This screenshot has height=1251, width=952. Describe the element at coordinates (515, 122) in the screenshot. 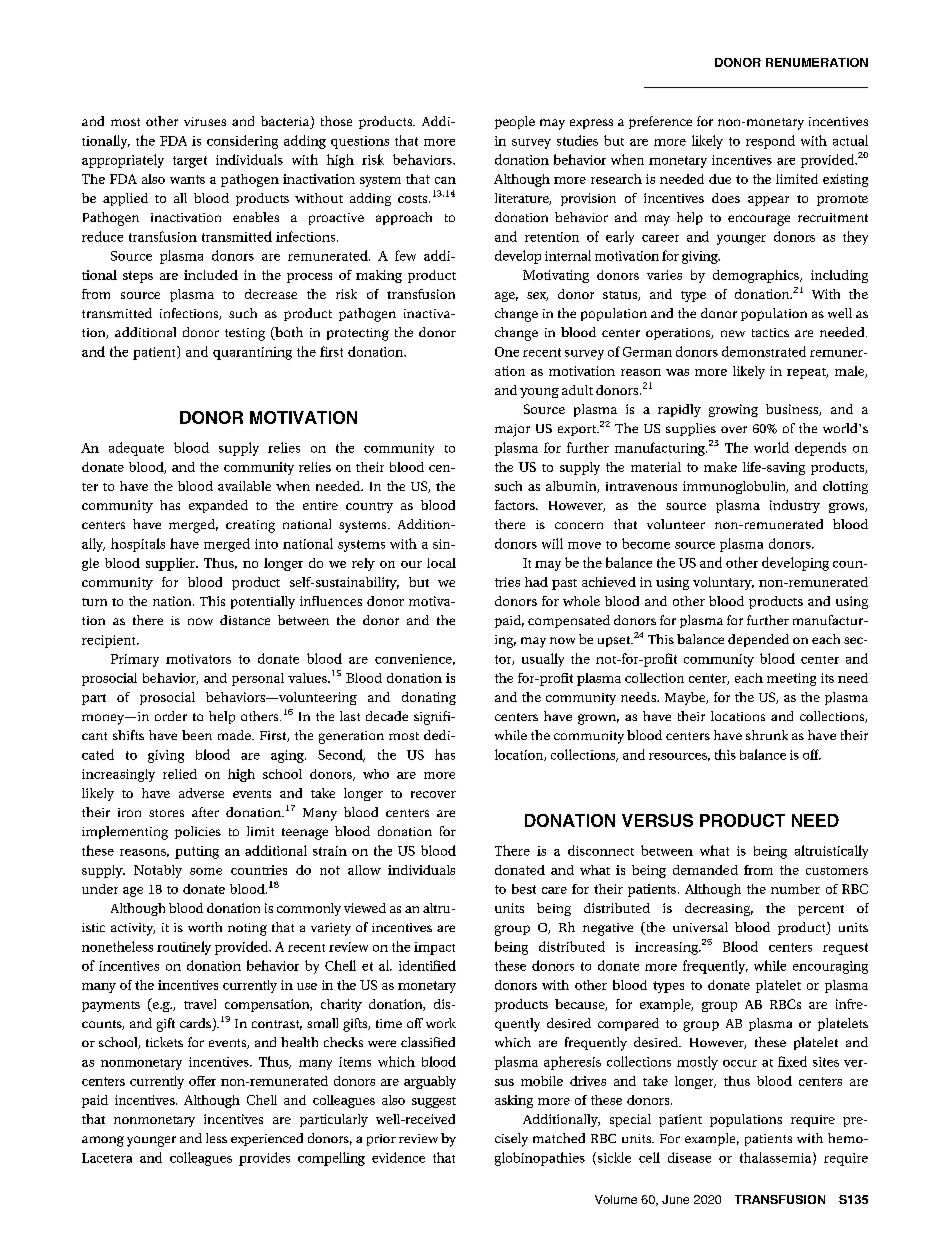

I see `people` at that location.
